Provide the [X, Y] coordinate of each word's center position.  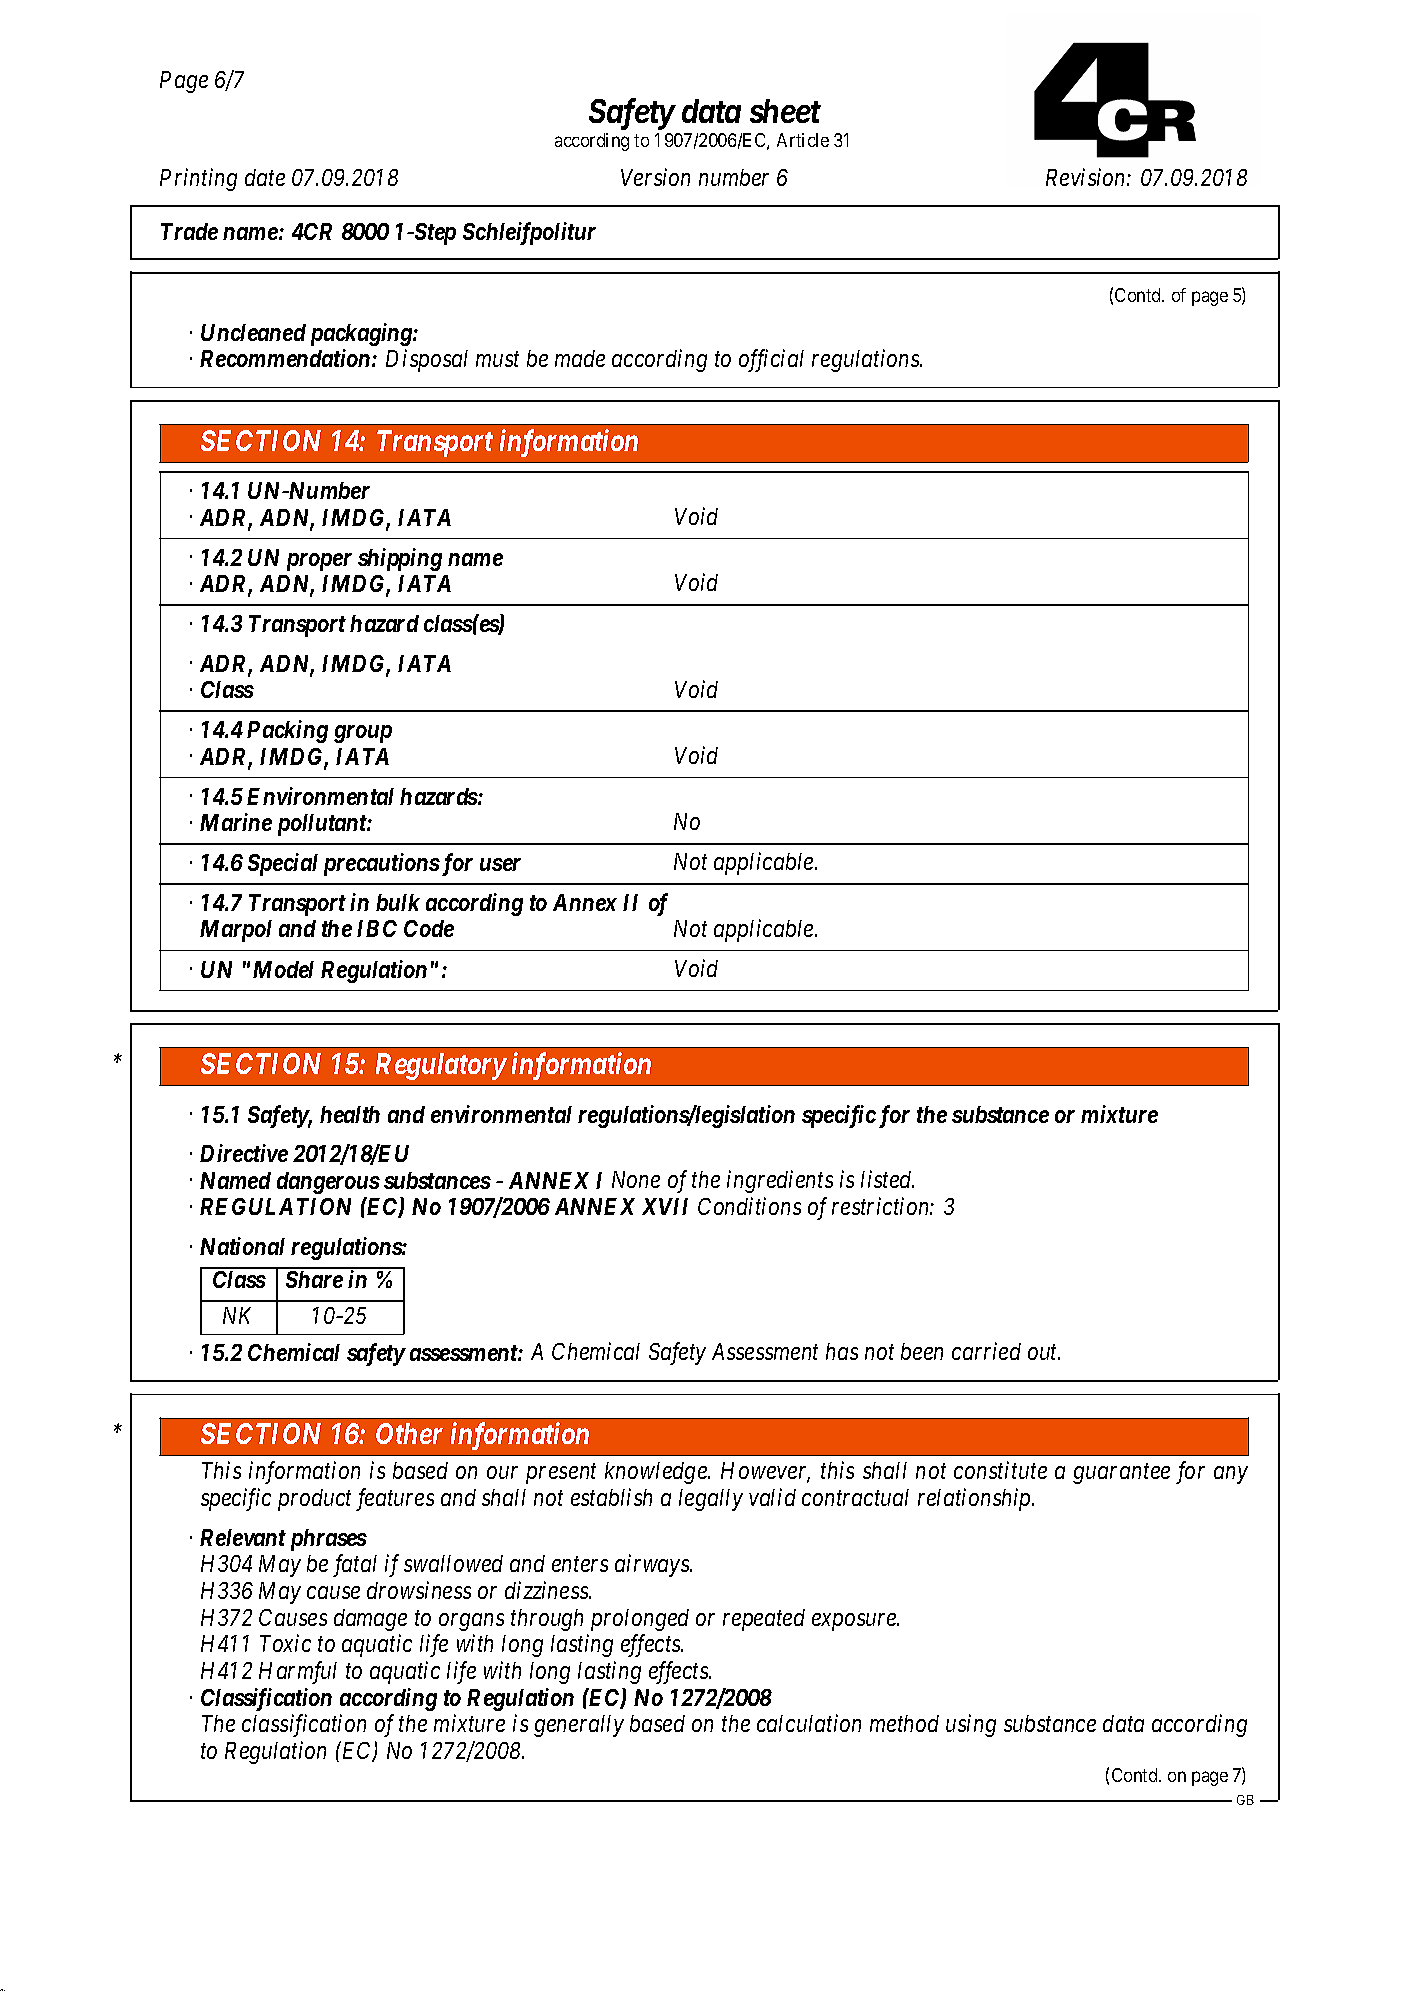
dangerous [328, 1183]
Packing [287, 731]
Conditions [749, 1206]
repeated [764, 1620]
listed [887, 1179]
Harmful [298, 1672]
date [265, 177]
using [971, 1726]
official [771, 360]
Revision [1087, 177]
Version [655, 177]
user [500, 864]
